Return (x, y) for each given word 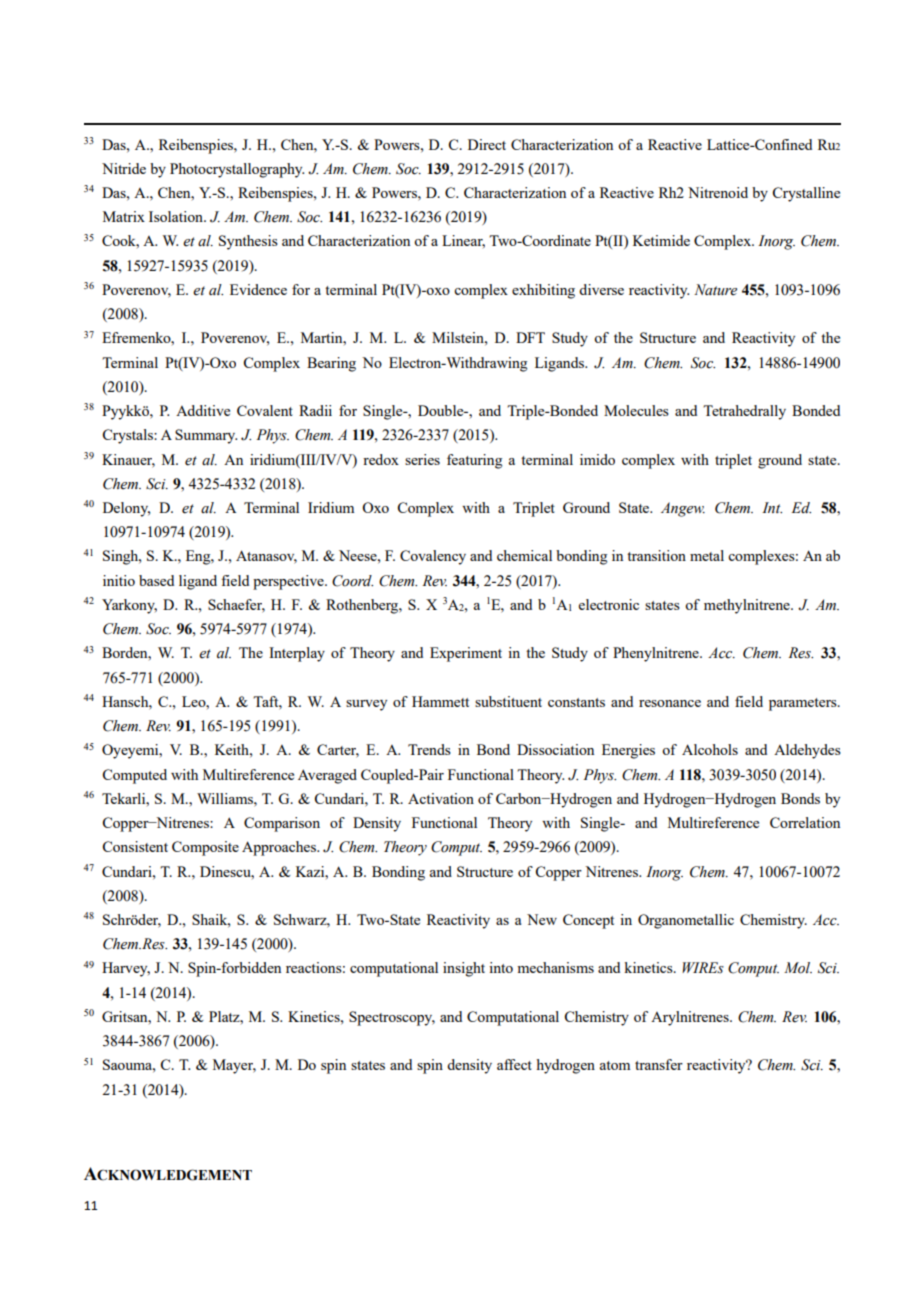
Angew (683, 509)
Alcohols (710, 749)
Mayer (234, 1066)
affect (514, 1064)
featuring (474, 461)
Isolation (177, 216)
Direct (487, 144)
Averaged (327, 776)
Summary (206, 436)
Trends (429, 749)
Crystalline (806, 194)
